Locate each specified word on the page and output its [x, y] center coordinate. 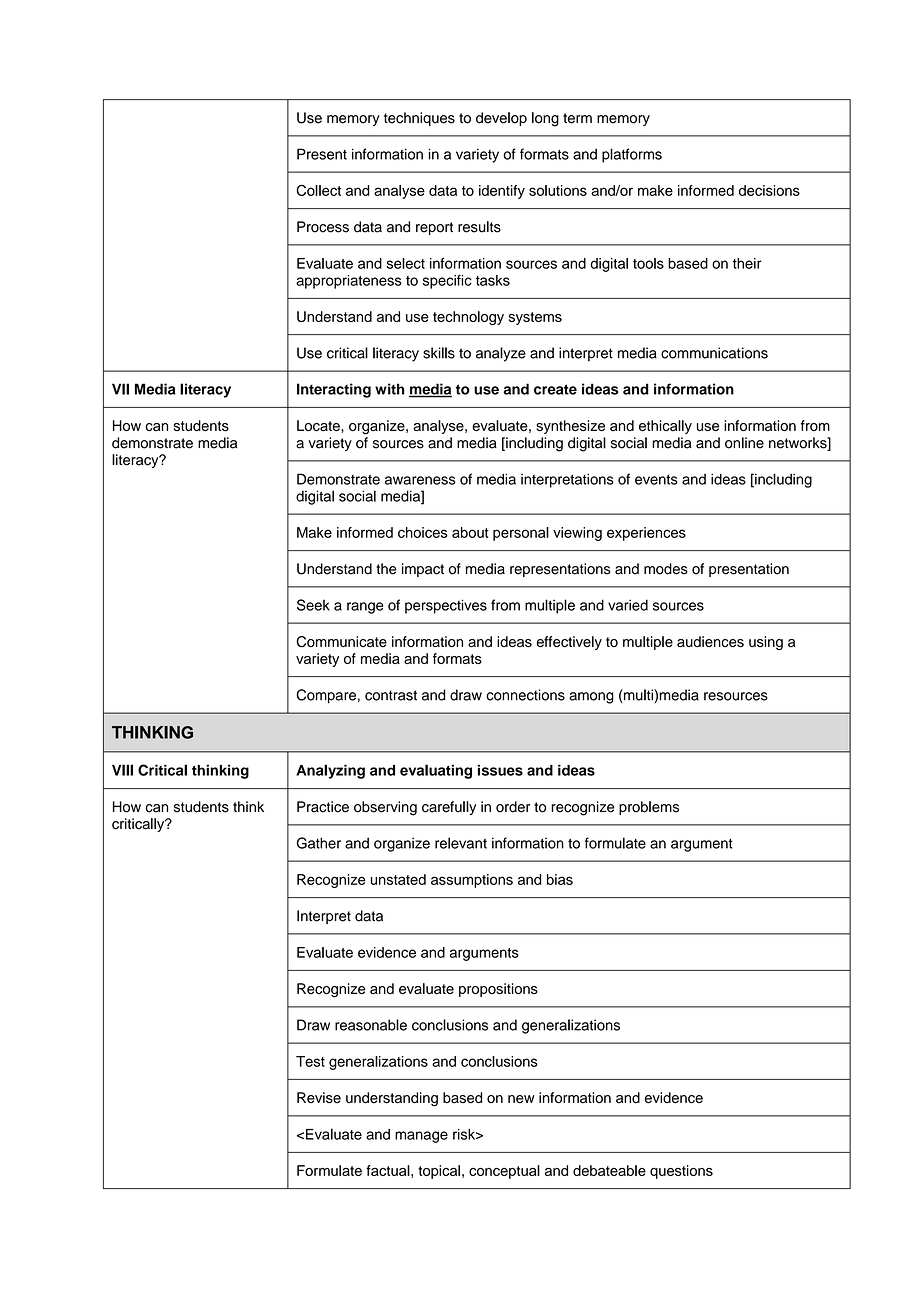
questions [681, 1172]
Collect [318, 190]
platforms [632, 155]
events [656, 480]
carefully [449, 808]
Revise [319, 1098]
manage [421, 1137]
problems [649, 808]
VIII [122, 770]
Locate [319, 425]
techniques [419, 119]
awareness [420, 480]
